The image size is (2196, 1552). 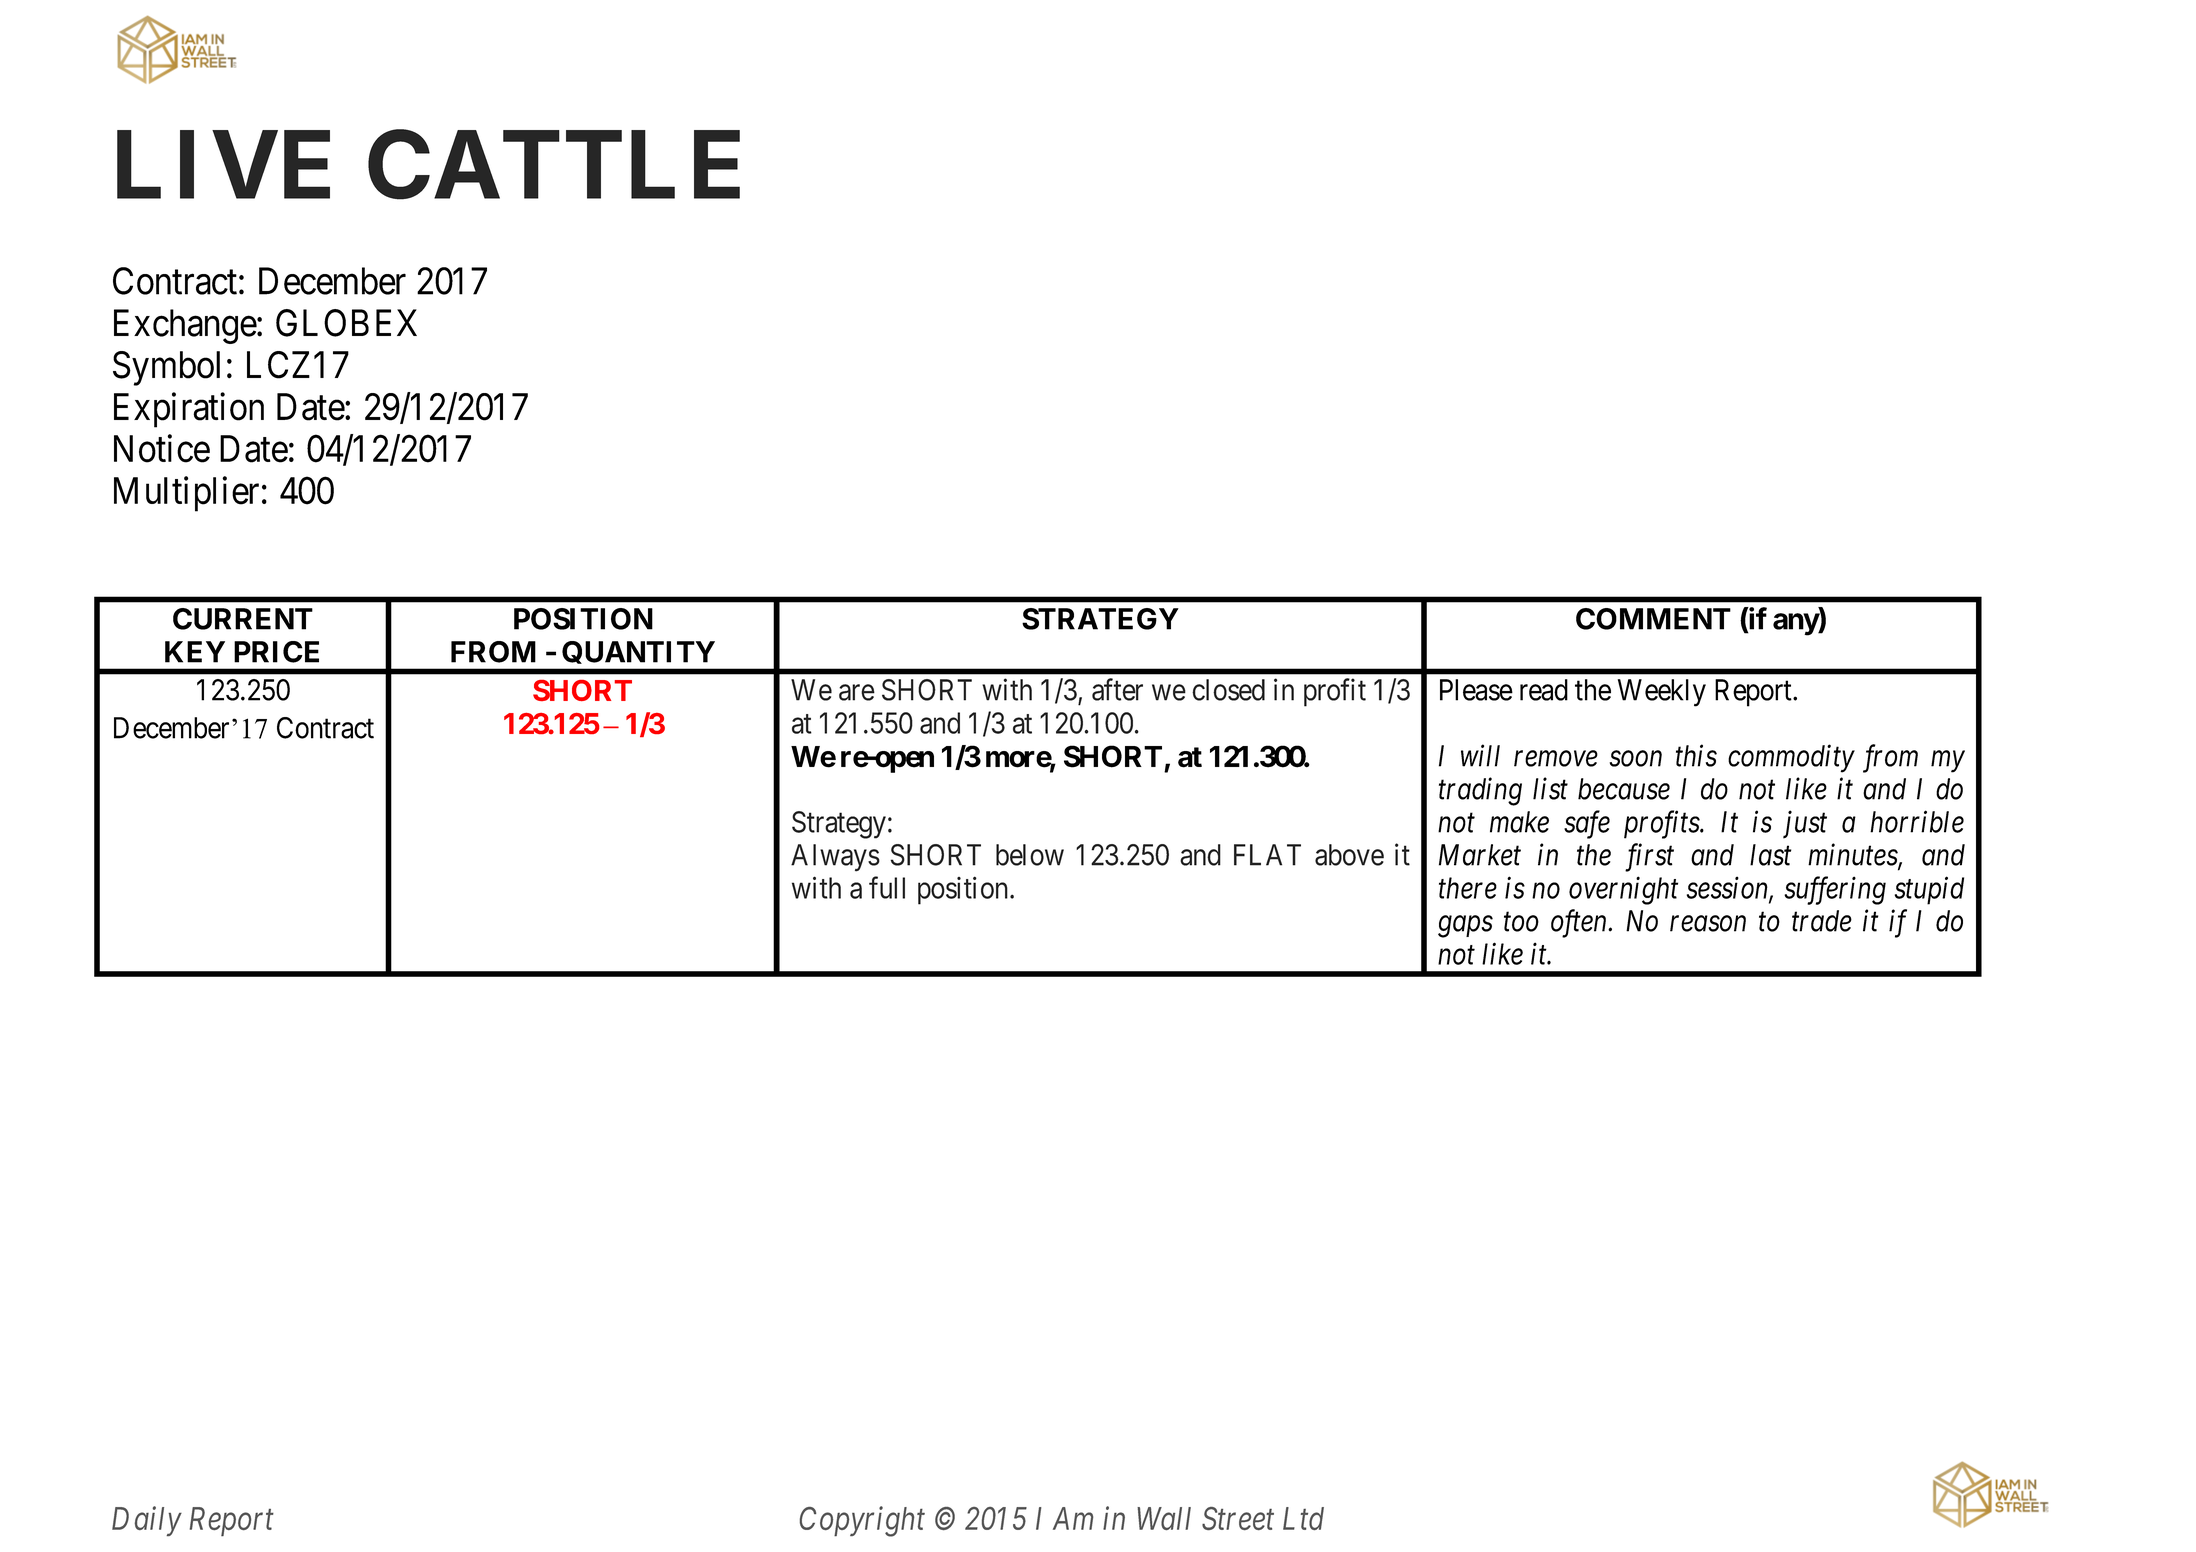 I want to click on CATTLE, so click(x=554, y=165).
